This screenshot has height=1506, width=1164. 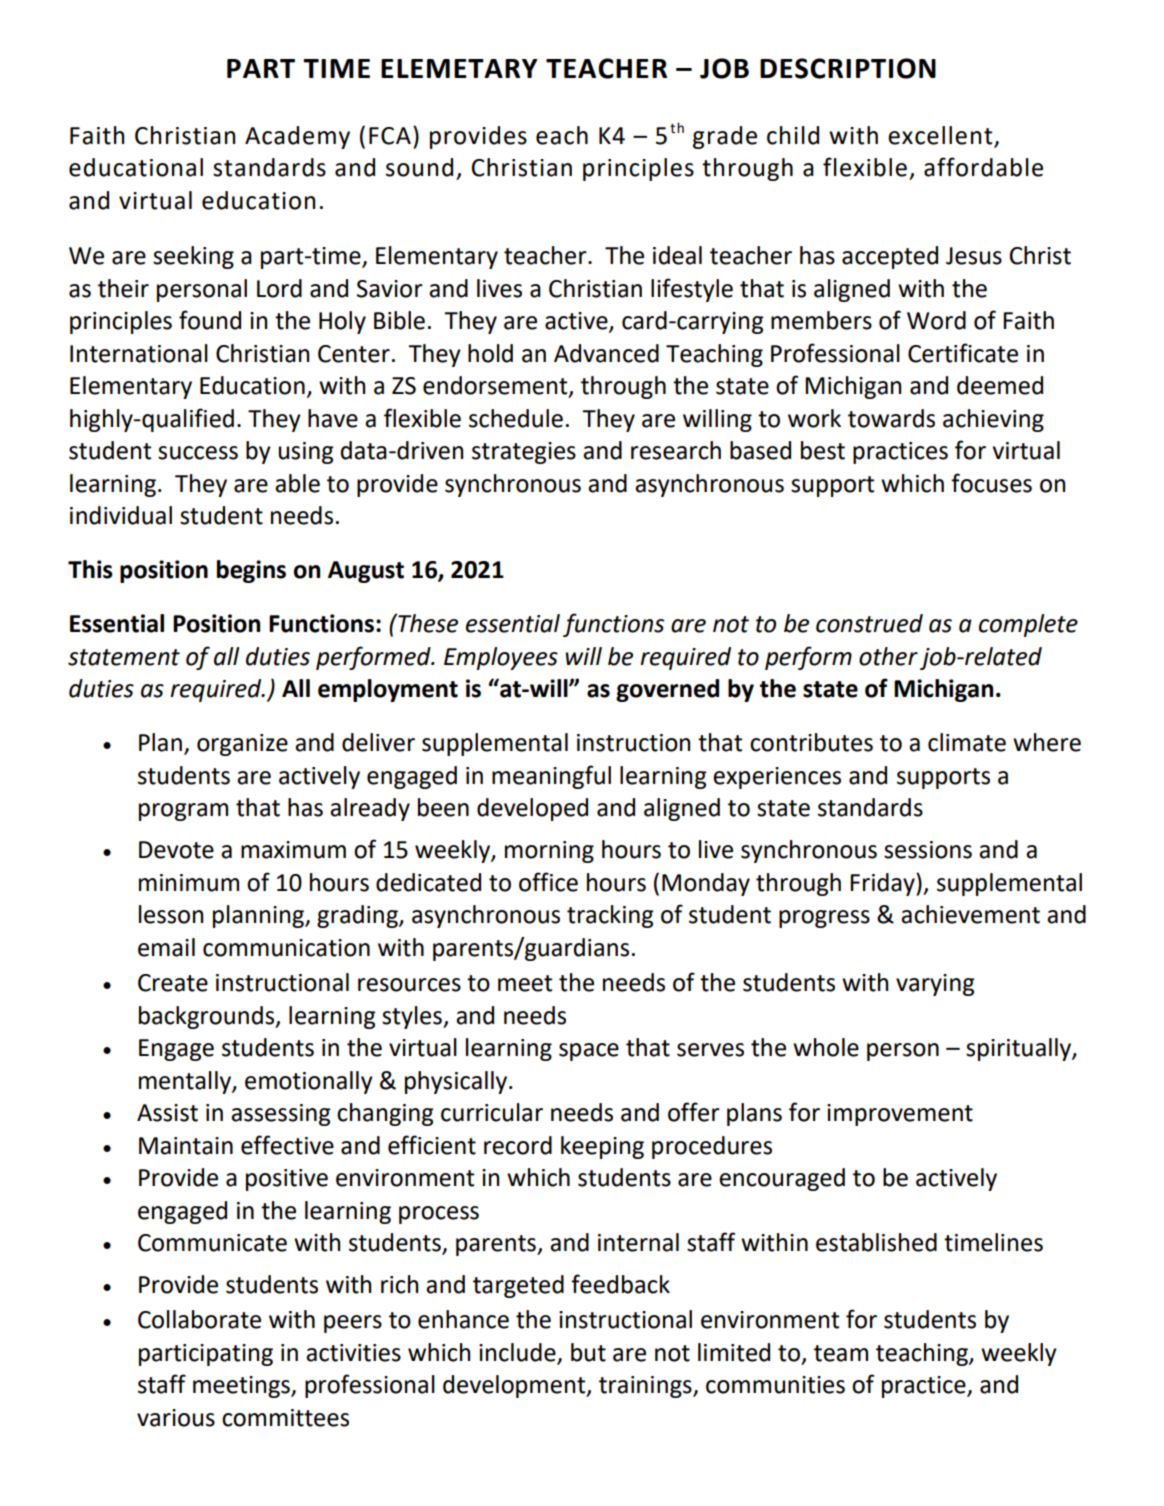 What do you see at coordinates (251, 571) in the screenshot?
I see `begins` at bounding box center [251, 571].
